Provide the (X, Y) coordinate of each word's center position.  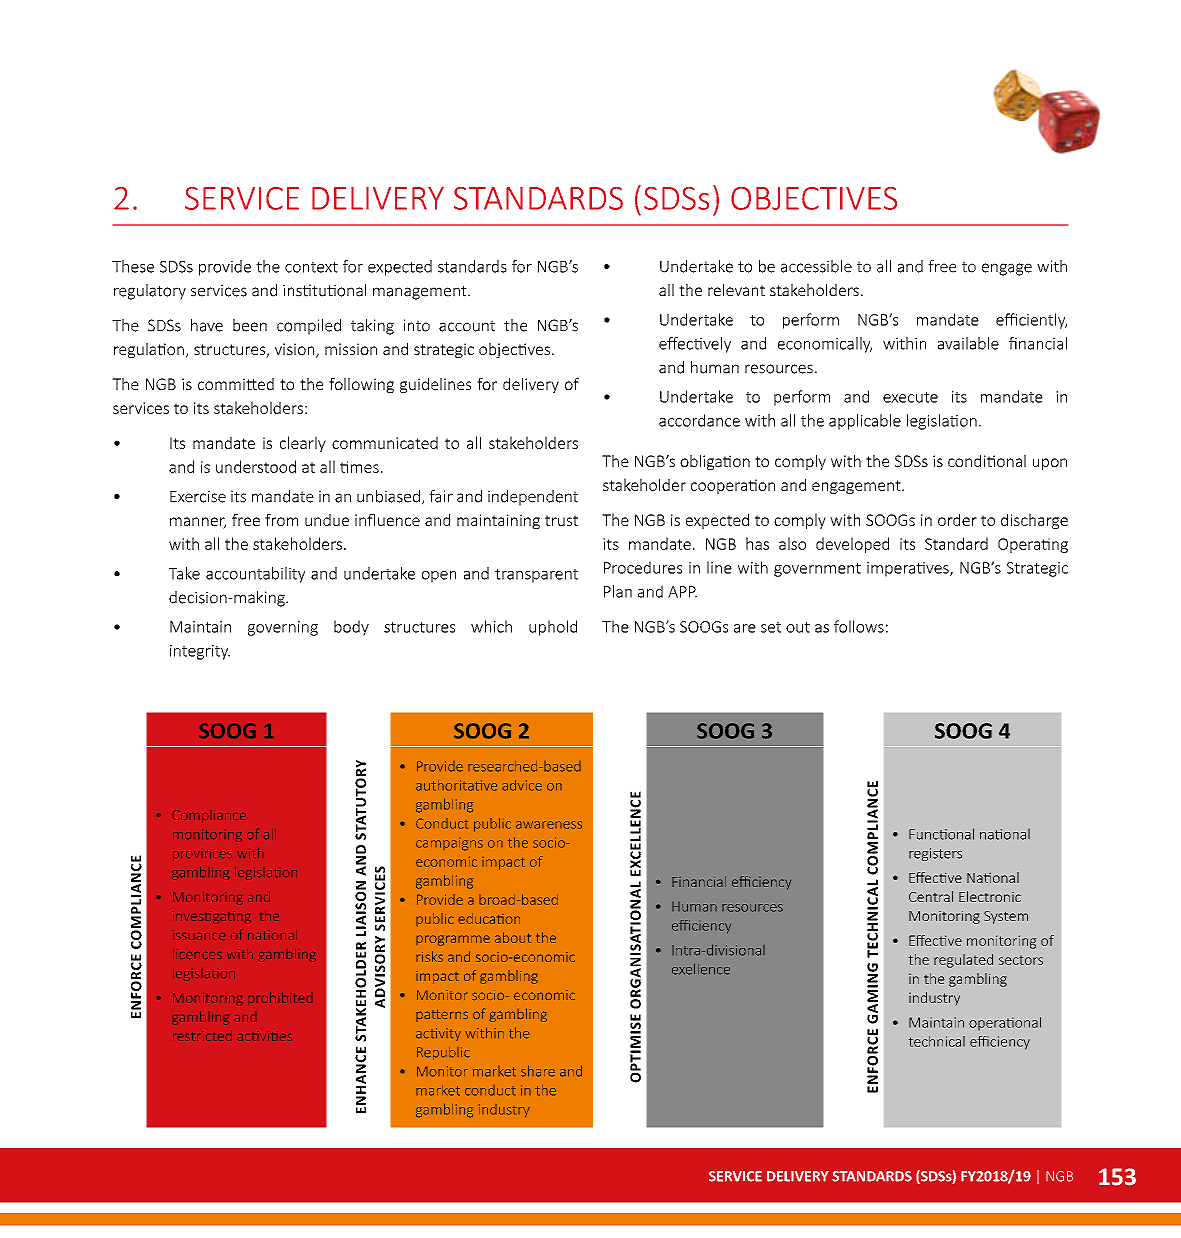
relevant (736, 290)
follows (859, 626)
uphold (553, 628)
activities (265, 1036)
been (250, 325)
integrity (200, 652)
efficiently (1031, 321)
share (538, 1071)
